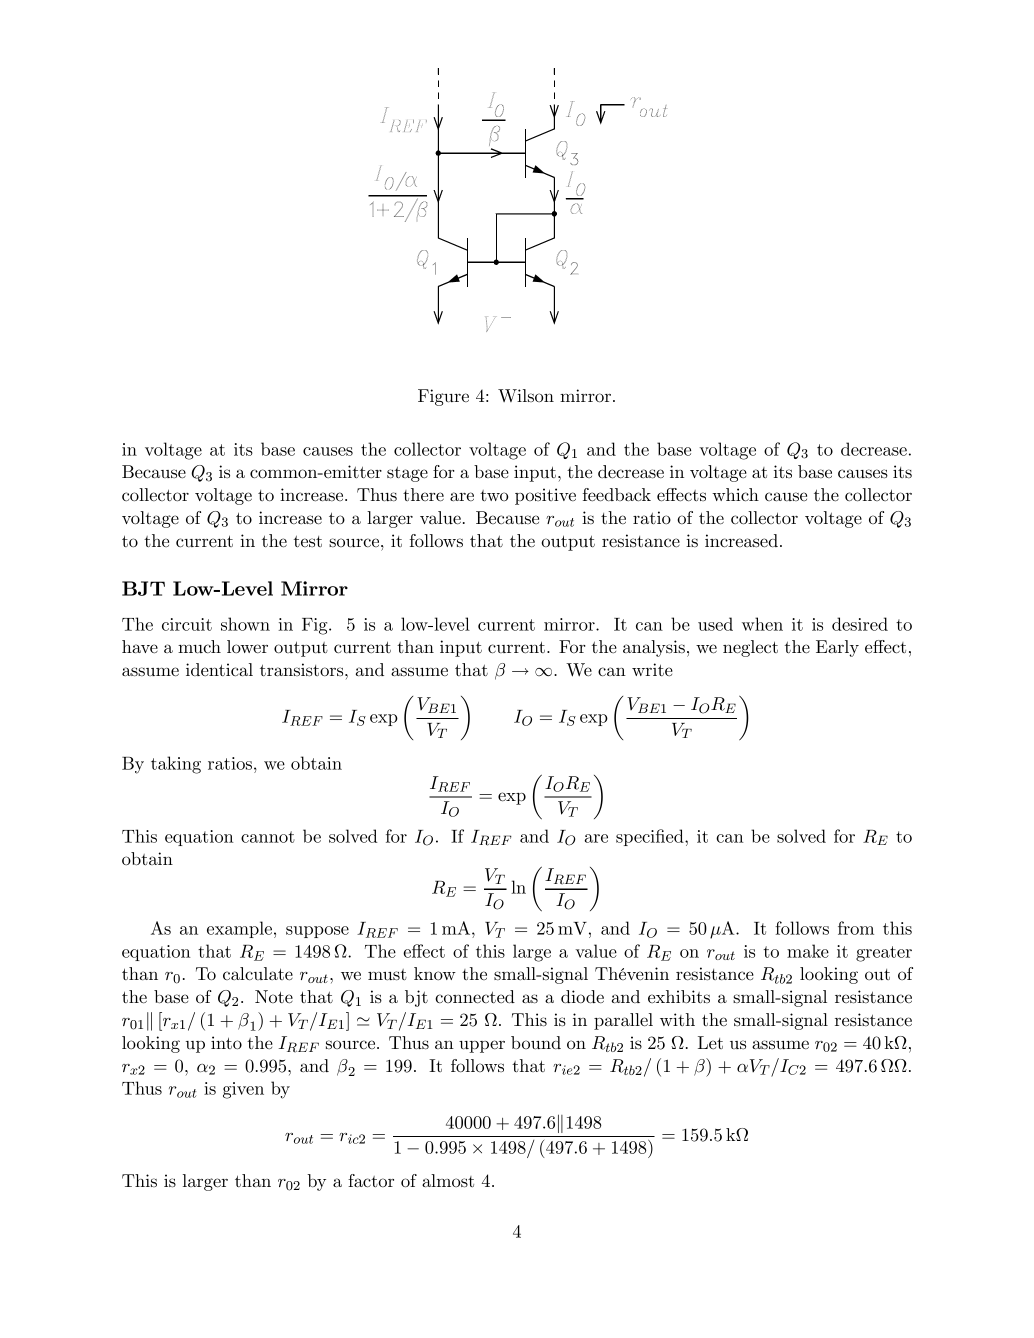 The image size is (1034, 1338). Describe the element at coordinates (526, 395) in the image. I see `Wilson` at that location.
